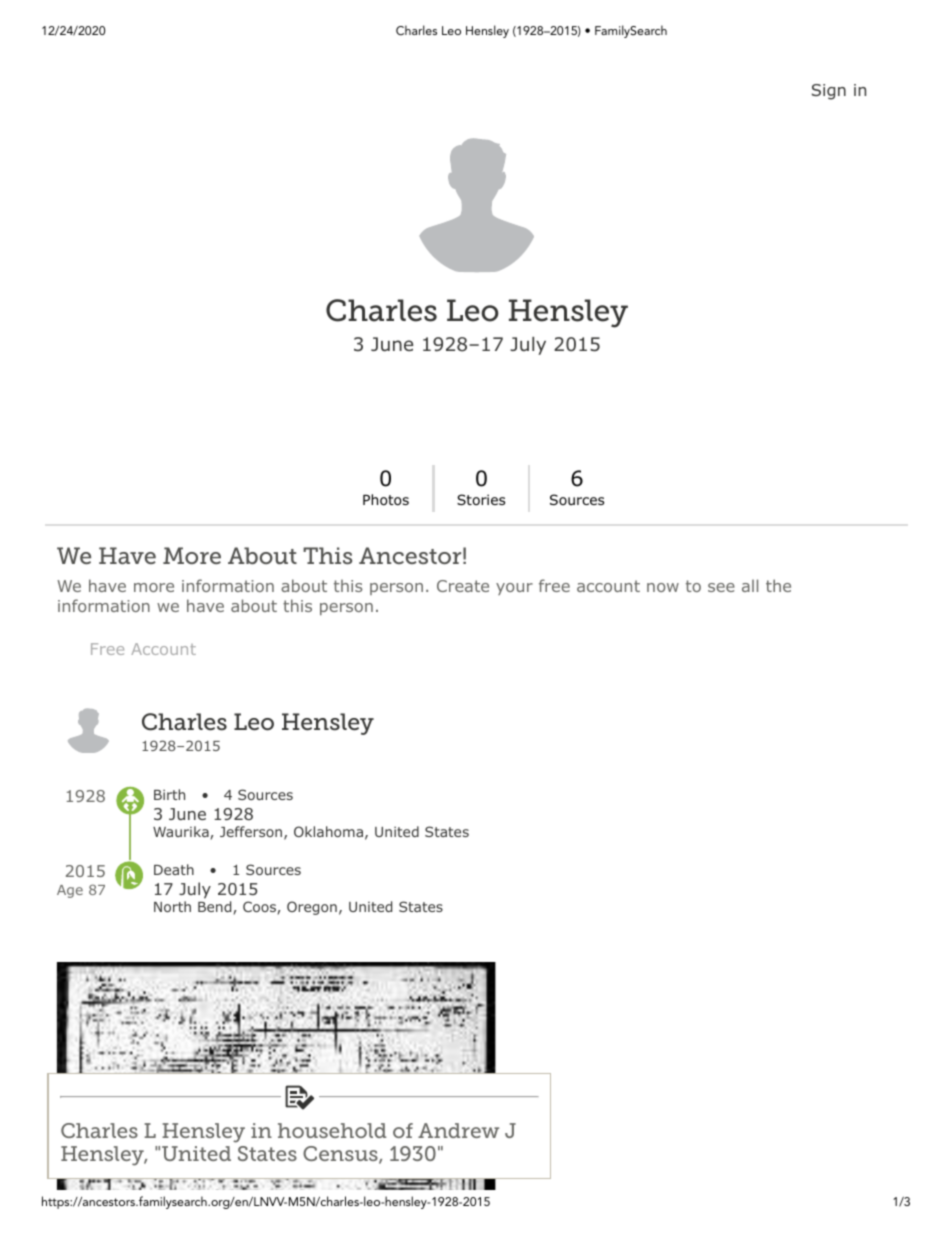 This screenshot has width=952, height=1233. What do you see at coordinates (481, 500) in the screenshot?
I see `Stories` at bounding box center [481, 500].
